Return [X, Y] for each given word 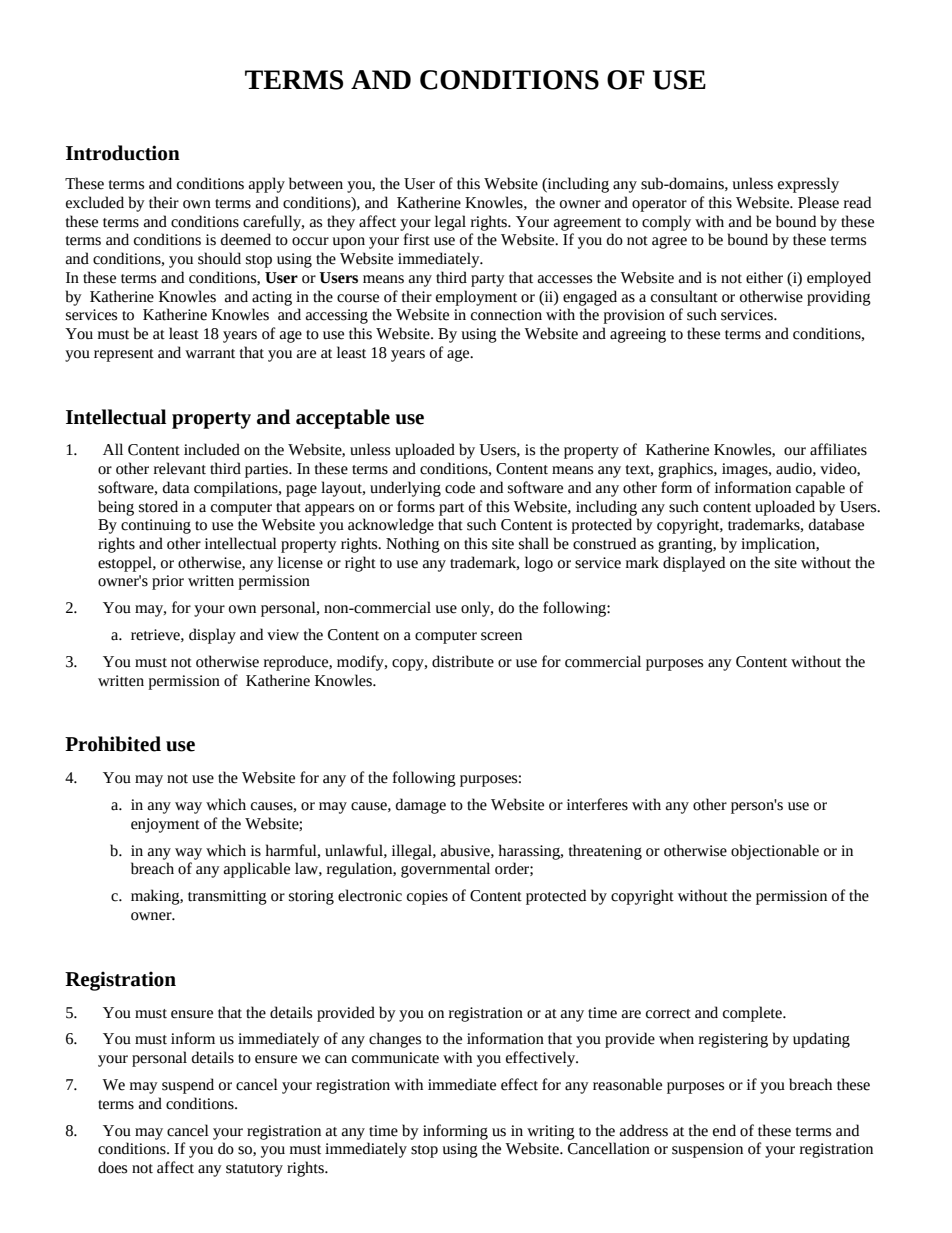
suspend [188, 1086]
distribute [463, 661]
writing [551, 1132]
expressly [808, 185]
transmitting [227, 897]
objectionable [775, 852]
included [212, 449]
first [417, 239]
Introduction [123, 153]
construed [604, 543]
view [283, 635]
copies [427, 897]
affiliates [838, 449]
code [460, 487]
